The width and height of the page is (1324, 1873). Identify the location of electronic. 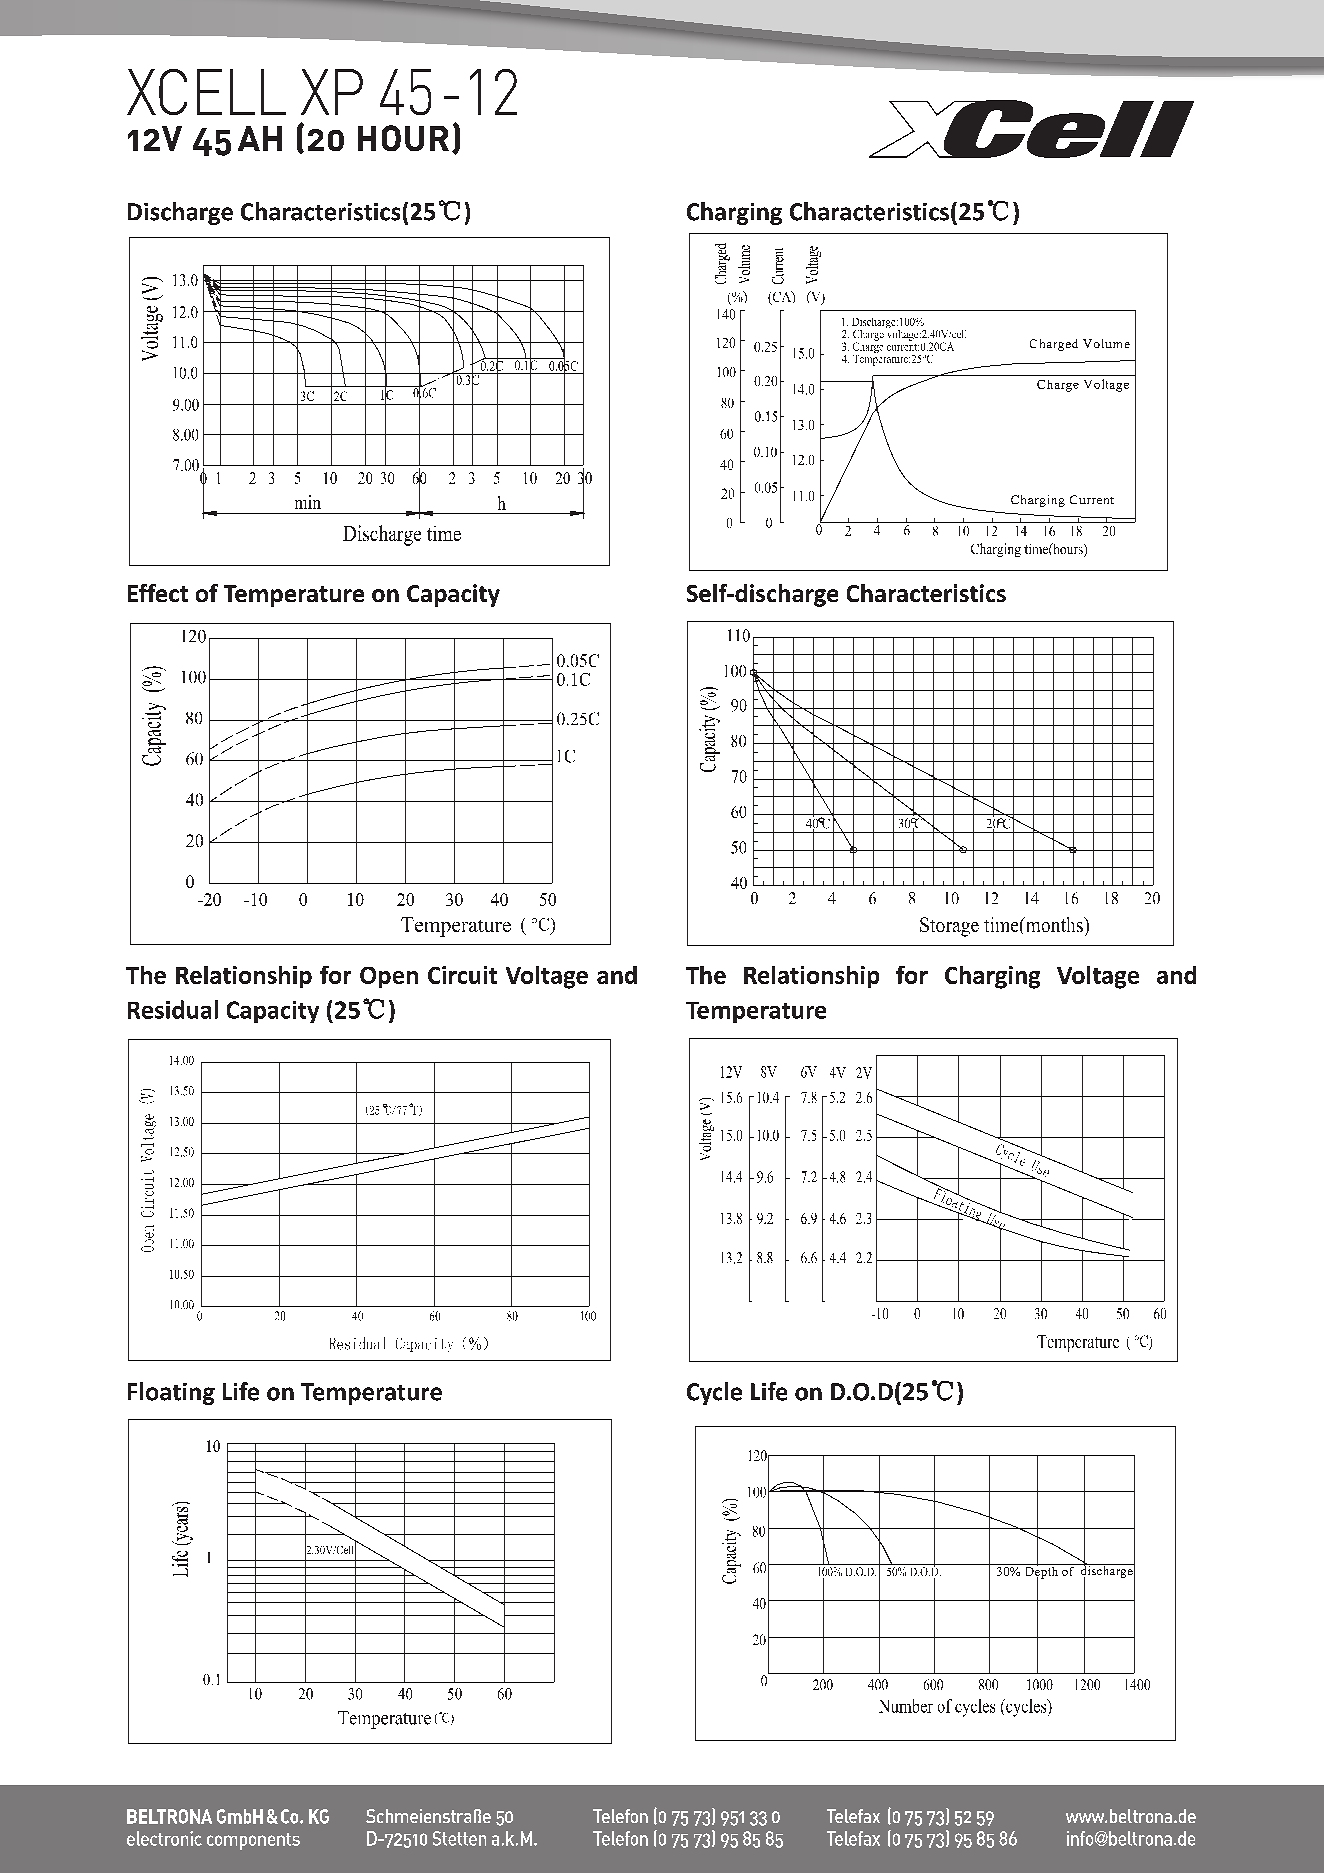
(164, 1838).
